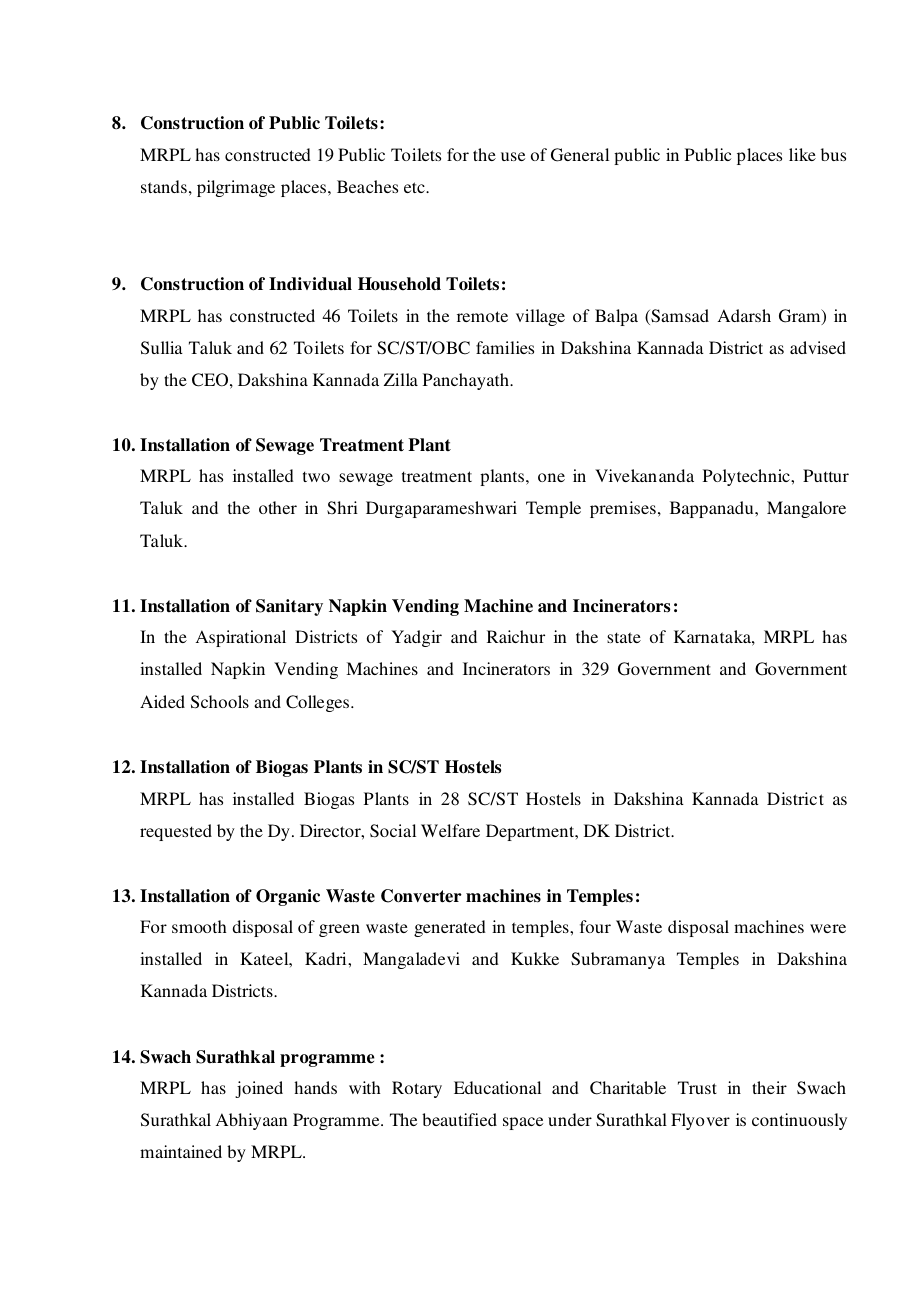  I want to click on pilgrimage, so click(236, 188).
